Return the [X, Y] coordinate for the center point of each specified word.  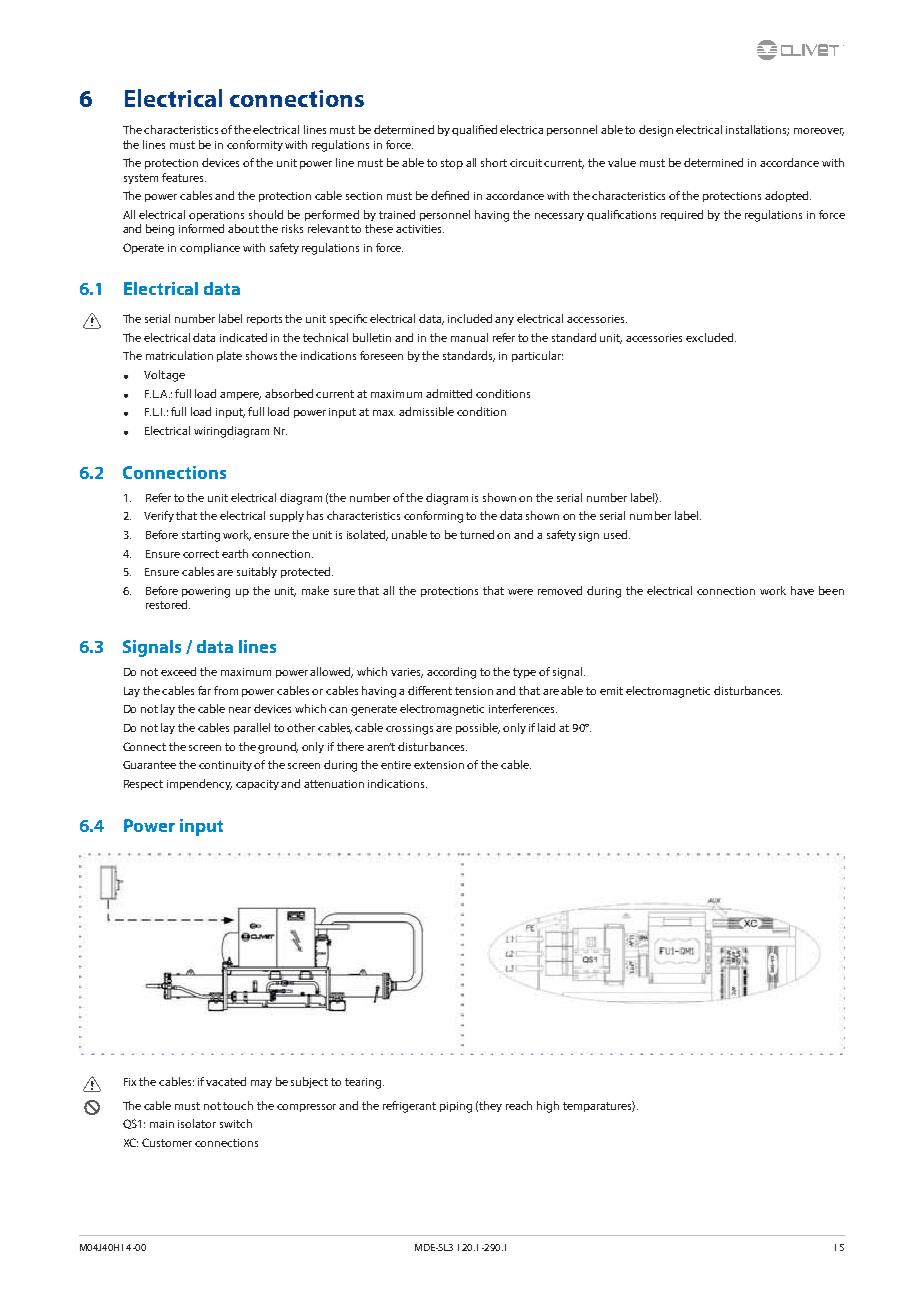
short [494, 162]
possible [478, 728]
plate [229, 356]
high [548, 1107]
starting [201, 536]
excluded [711, 337]
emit [611, 691]
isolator [197, 1123]
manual [469, 337]
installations [757, 130]
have [802, 590]
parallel [252, 728]
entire [396, 765]
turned [477, 534]
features [184, 177]
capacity [259, 785]
